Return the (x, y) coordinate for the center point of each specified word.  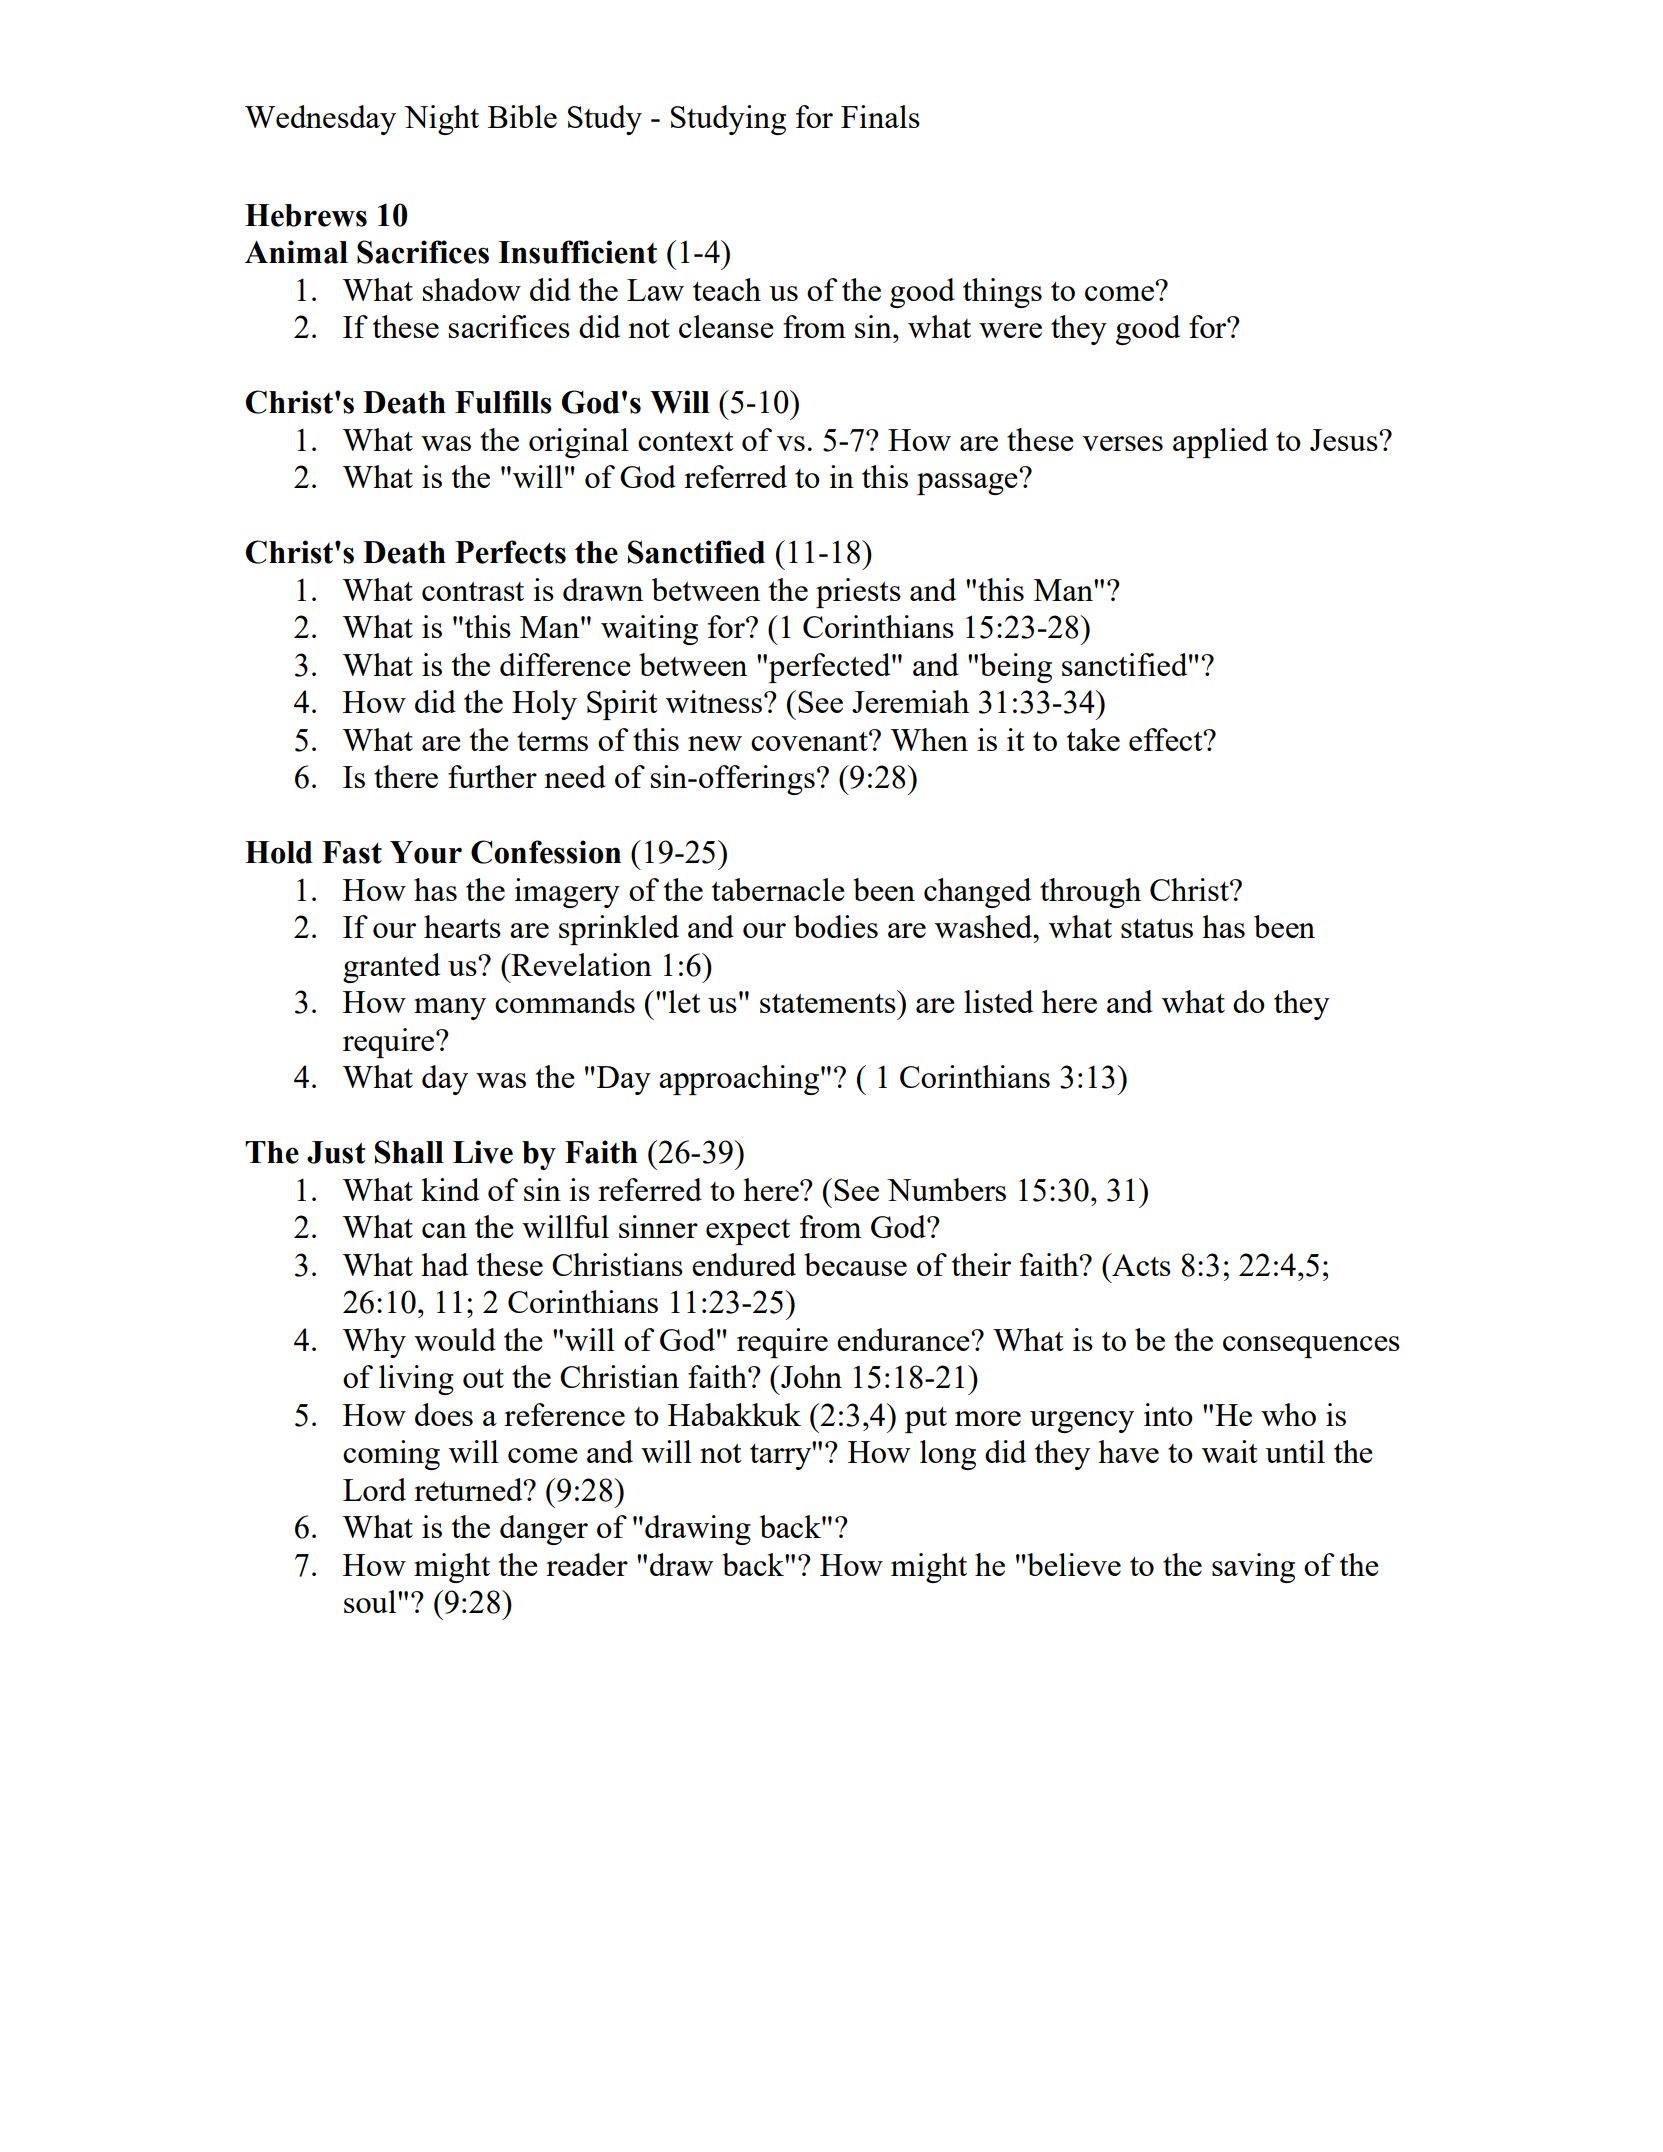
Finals (880, 116)
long (948, 1455)
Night (441, 120)
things (1002, 293)
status (1157, 928)
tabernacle (778, 889)
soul (371, 1601)
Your (426, 852)
